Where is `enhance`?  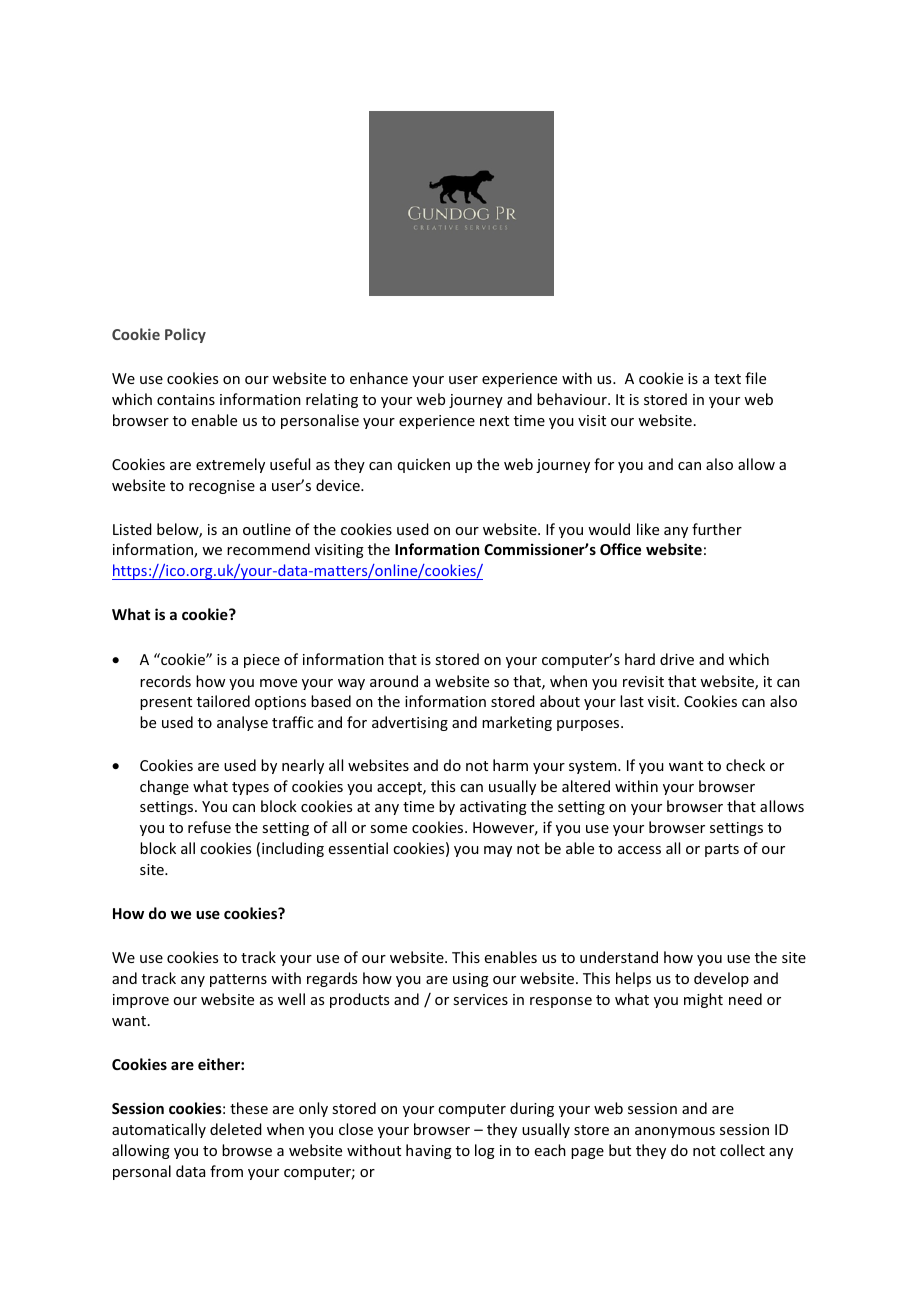
enhance is located at coordinates (379, 378).
